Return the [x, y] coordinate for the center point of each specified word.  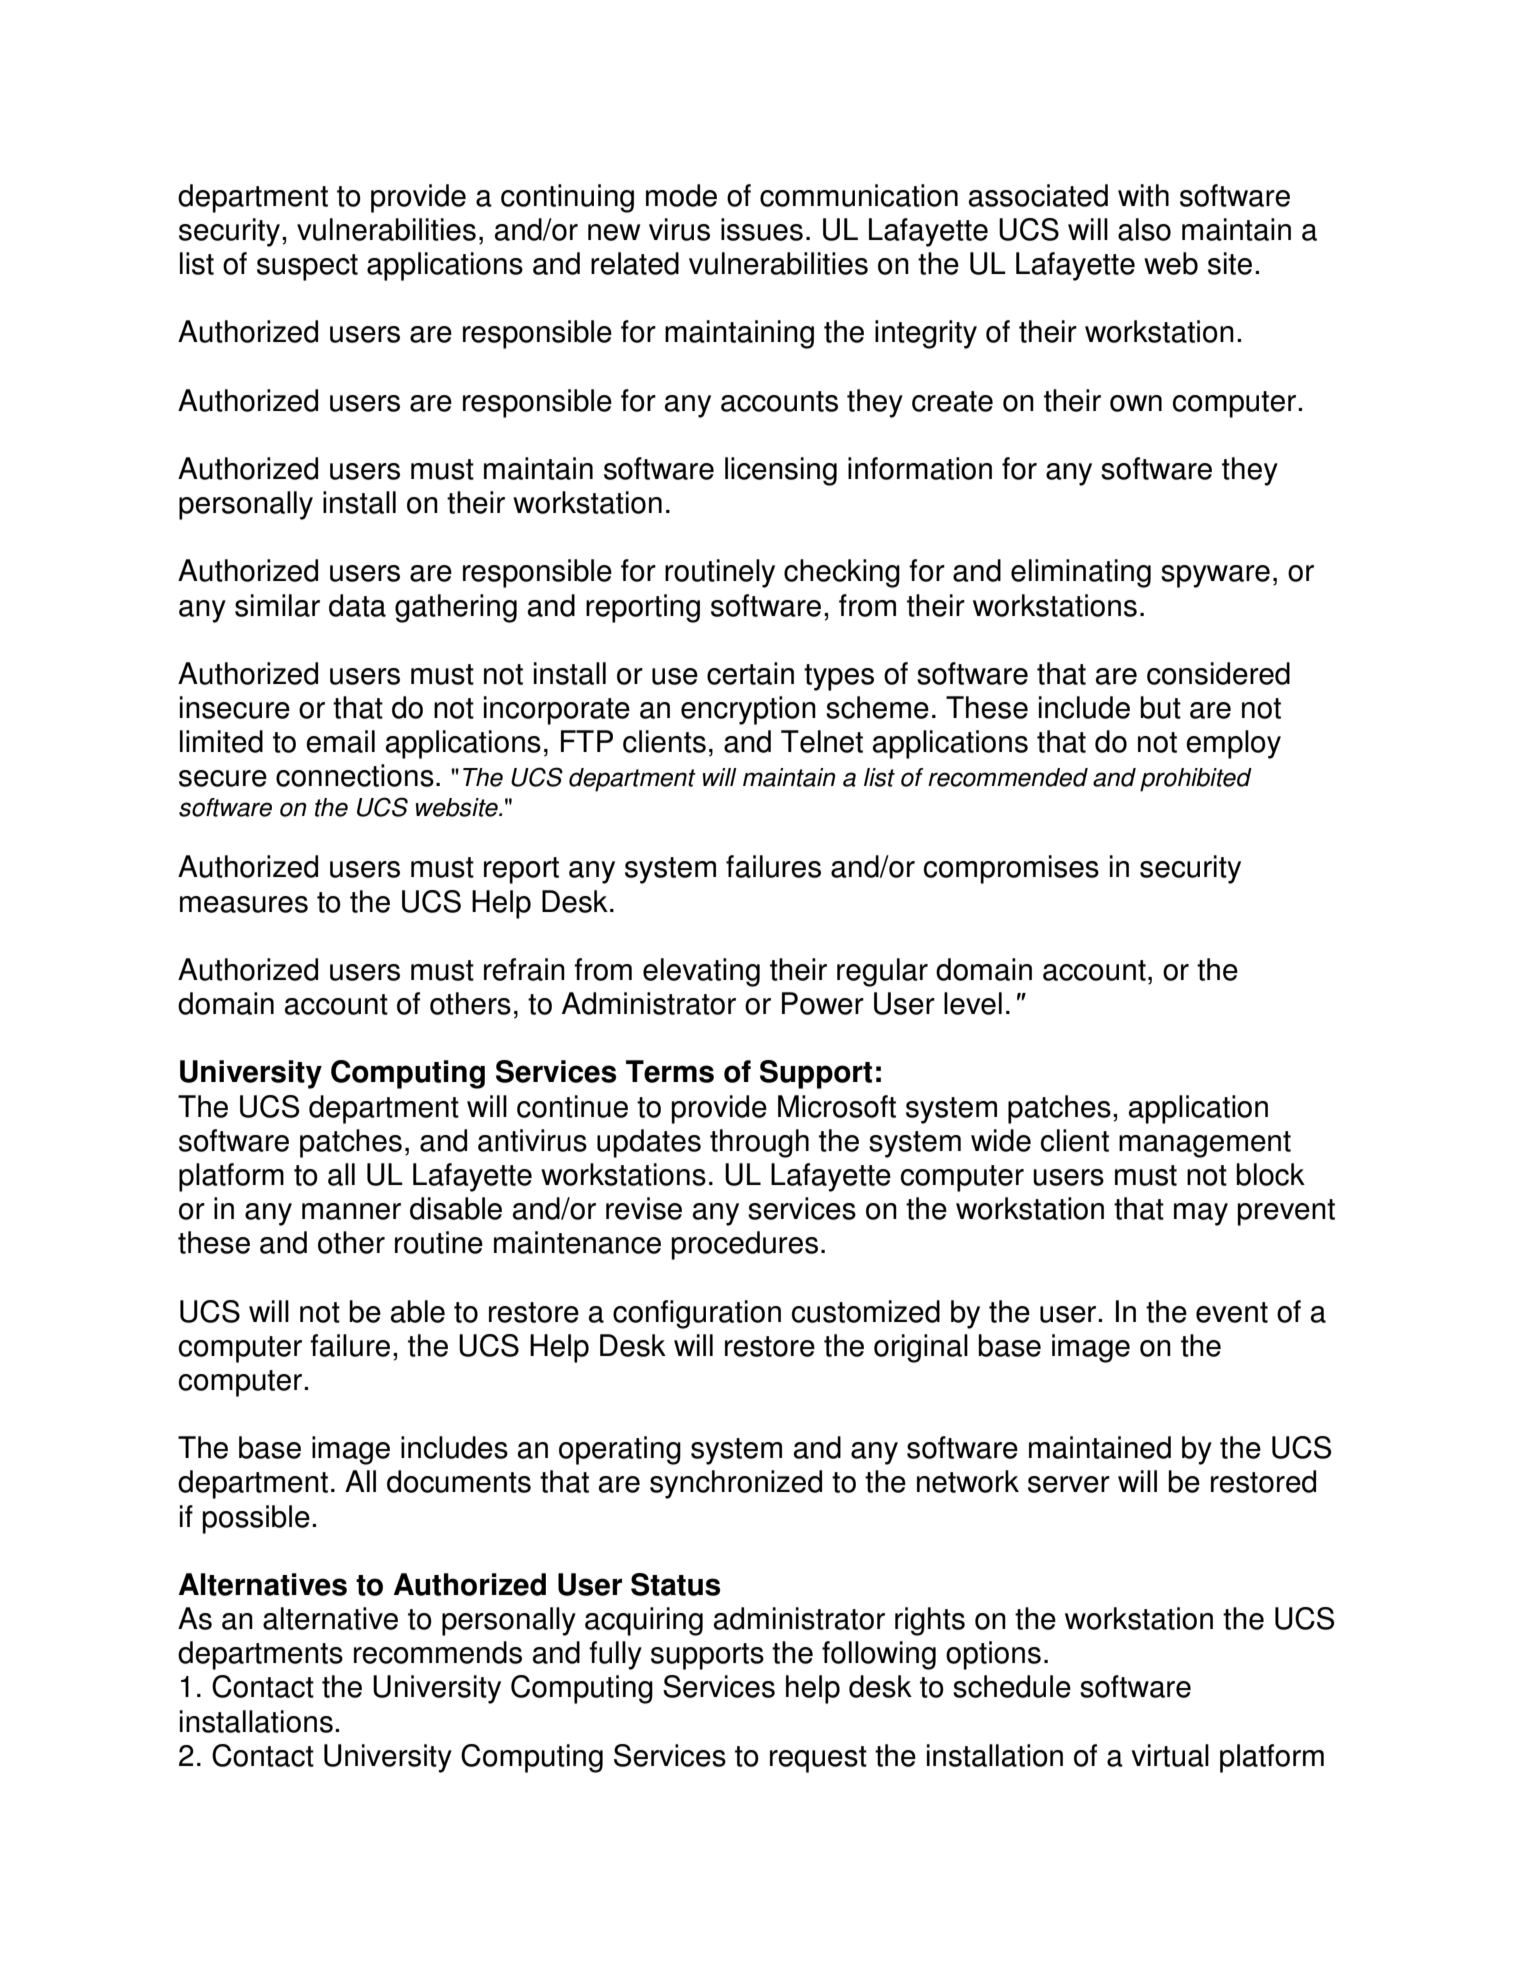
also [1144, 229]
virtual [1170, 1755]
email [340, 741]
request [818, 1759]
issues [762, 229]
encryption [748, 710]
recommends [438, 1652]
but [1160, 707]
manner [351, 1211]
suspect [307, 267]
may [1201, 1214]
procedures [744, 1245]
